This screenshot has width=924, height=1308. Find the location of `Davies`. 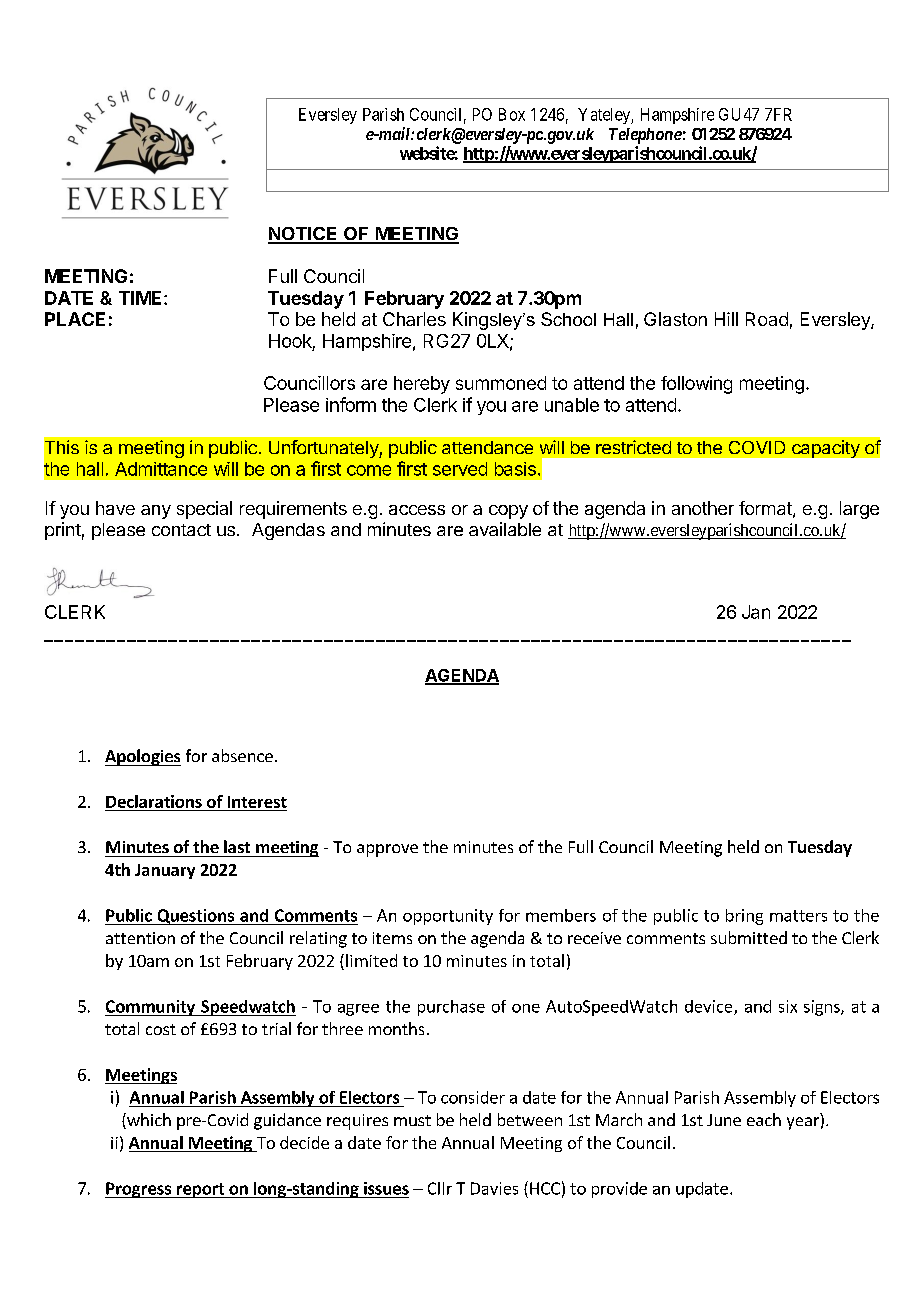

Davies is located at coordinates (494, 1188).
